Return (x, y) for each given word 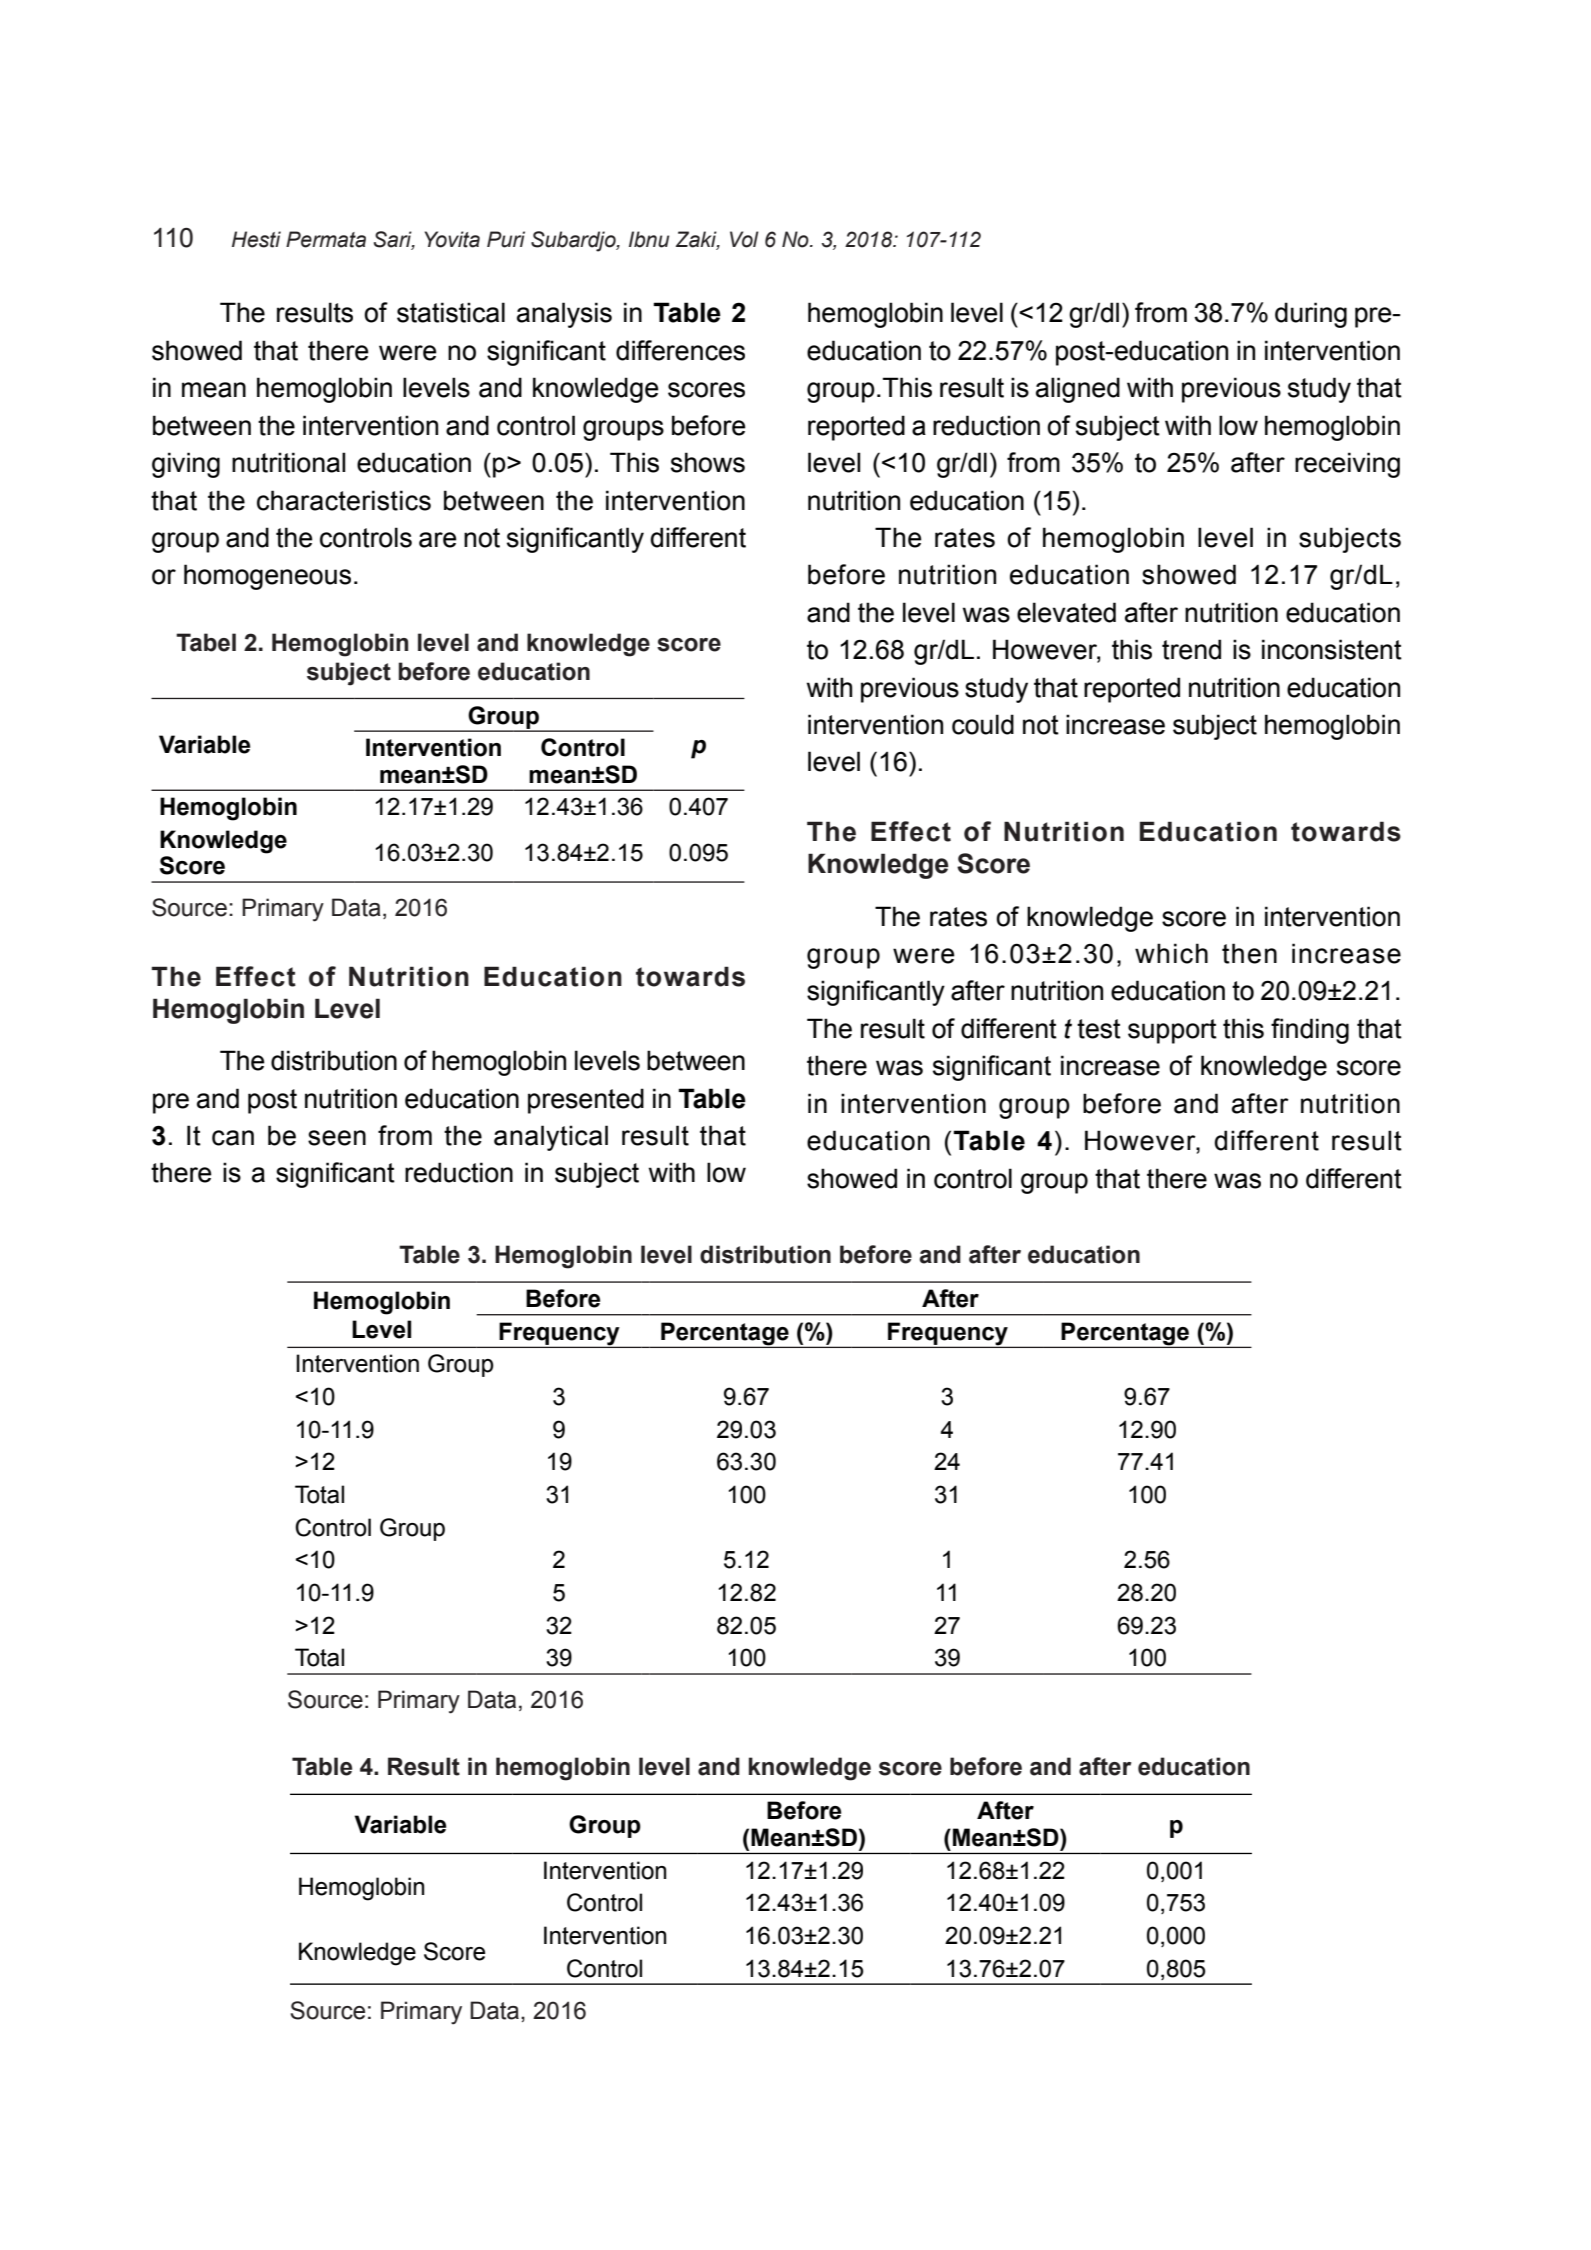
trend (1191, 649)
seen (337, 1138)
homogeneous (267, 577)
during (1311, 315)
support (1172, 1031)
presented (586, 1101)
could (983, 724)
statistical (451, 312)
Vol (744, 239)
